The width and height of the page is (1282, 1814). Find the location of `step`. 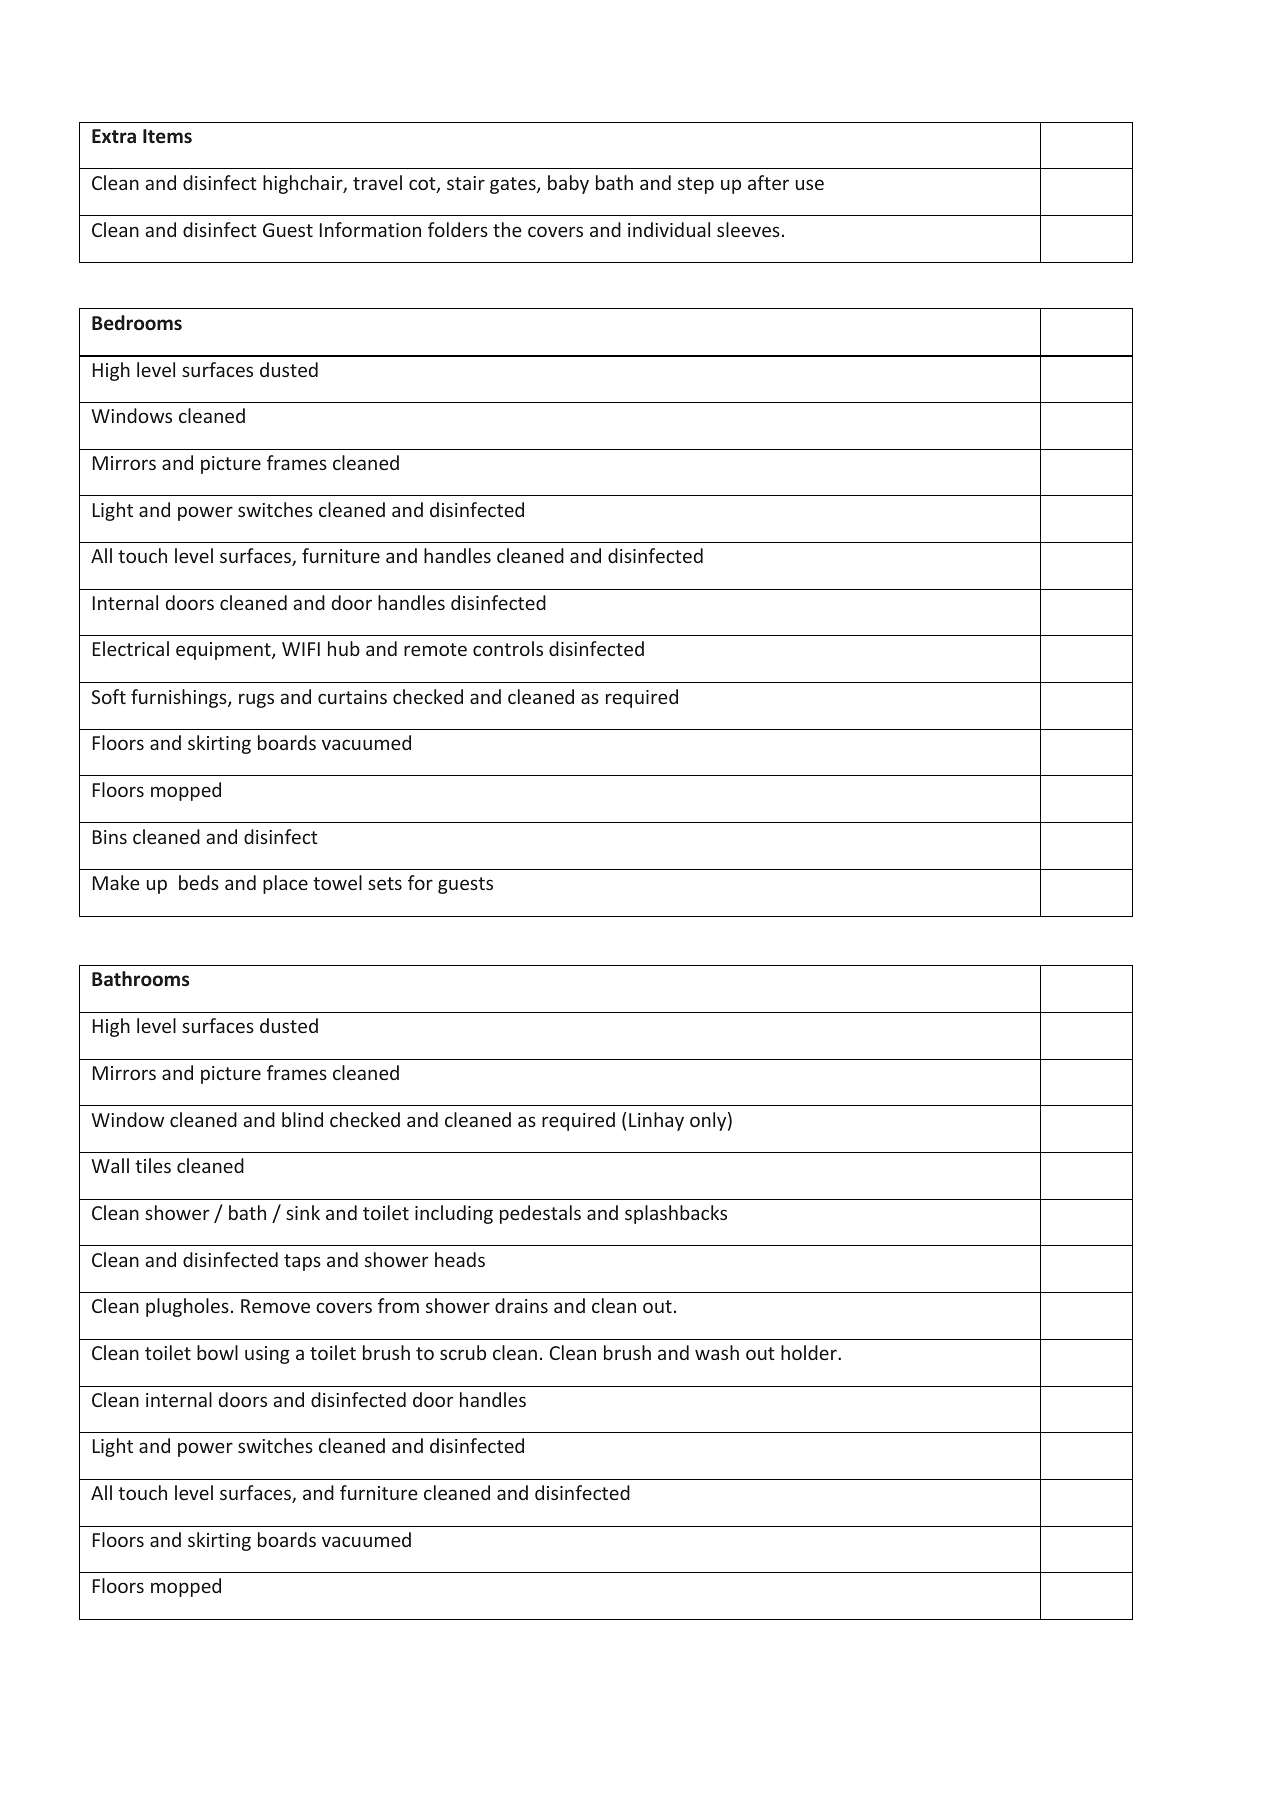

step is located at coordinates (696, 185).
